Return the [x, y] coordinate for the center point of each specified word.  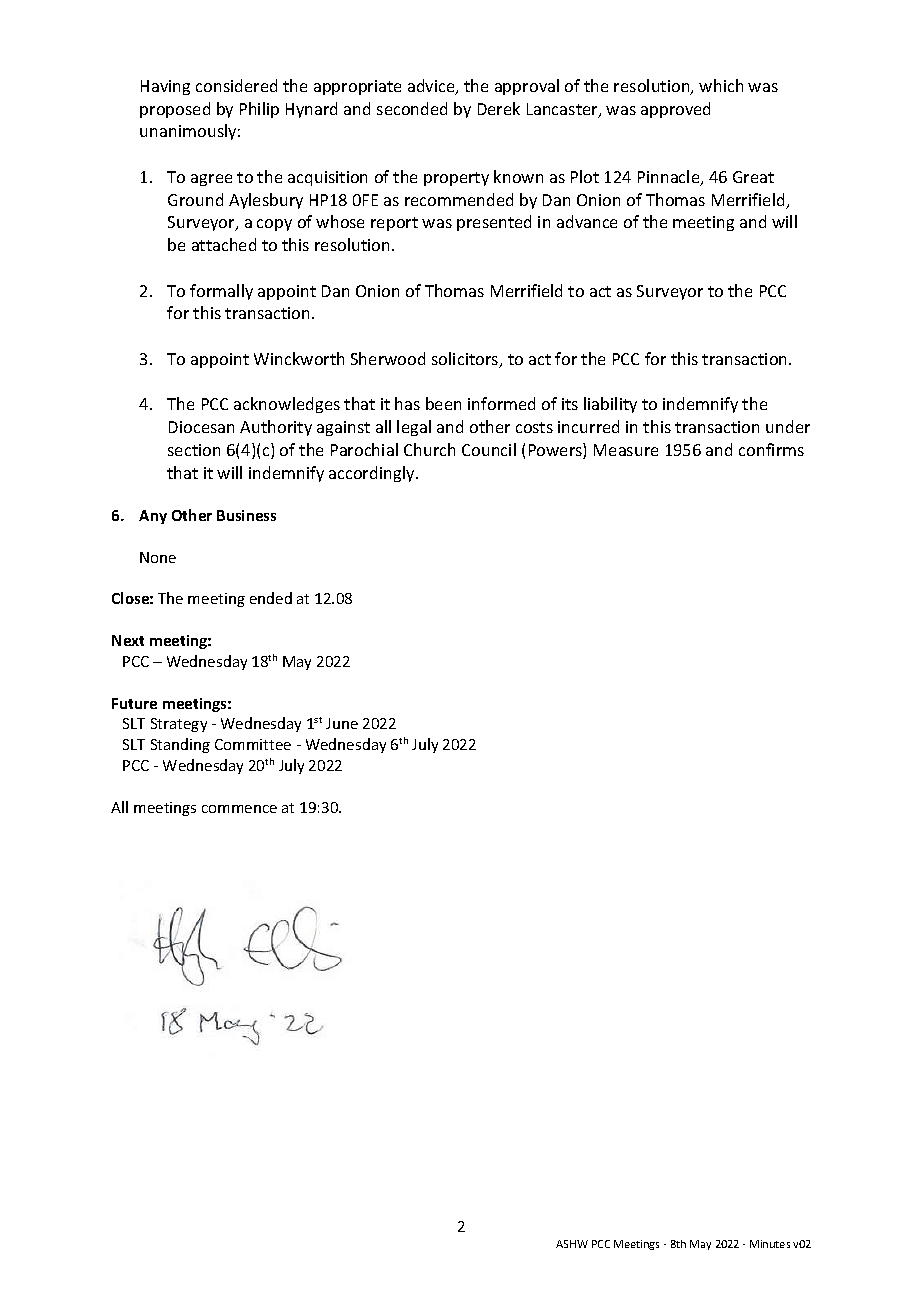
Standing [180, 745]
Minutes [770, 1244]
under [788, 426]
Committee [253, 744]
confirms [771, 449]
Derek [499, 108]
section [194, 450]
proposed [175, 110]
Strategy [179, 725]
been [443, 403]
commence [239, 809]
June [342, 723]
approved [675, 110]
